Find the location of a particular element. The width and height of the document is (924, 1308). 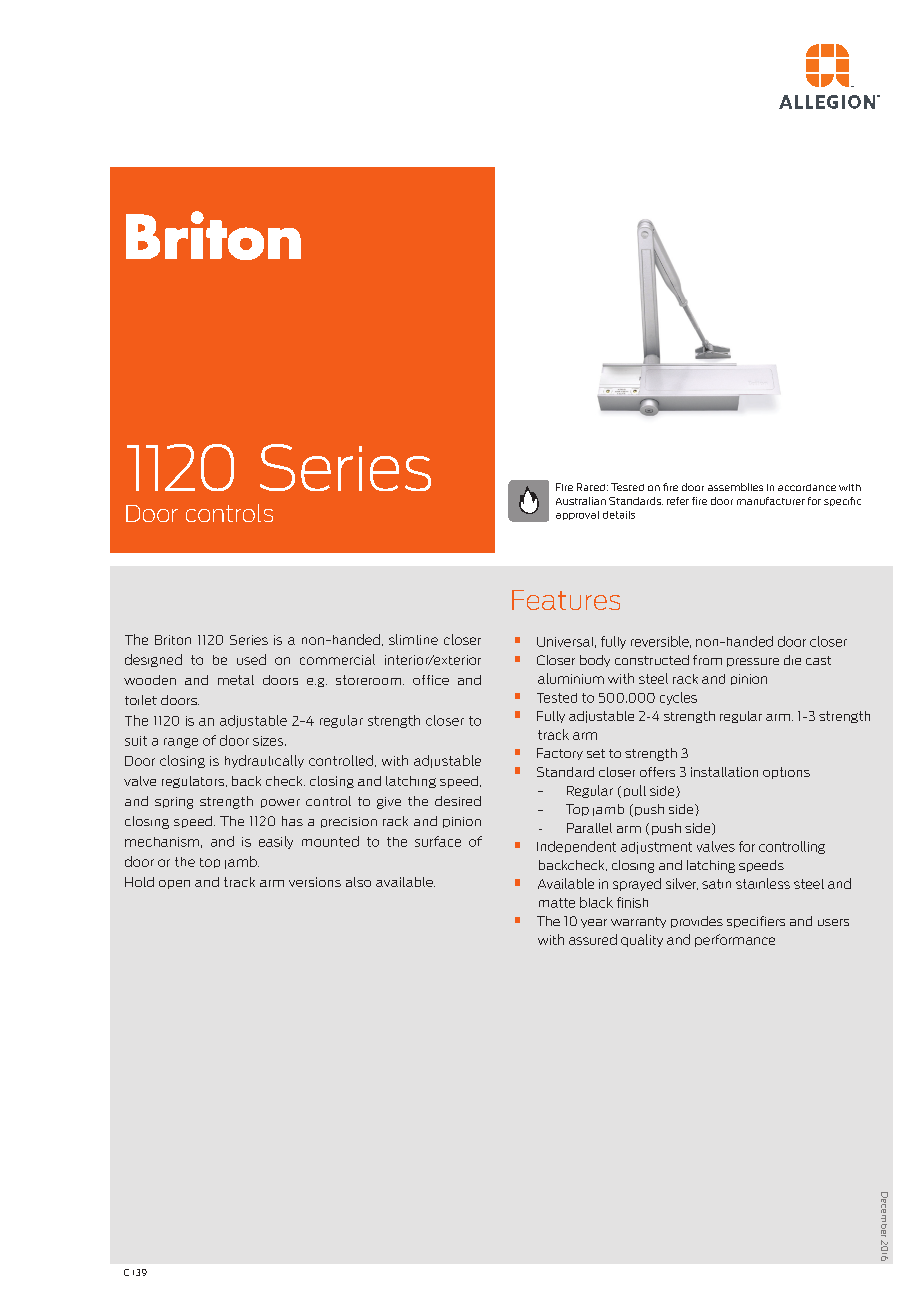

matte is located at coordinates (557, 903).
